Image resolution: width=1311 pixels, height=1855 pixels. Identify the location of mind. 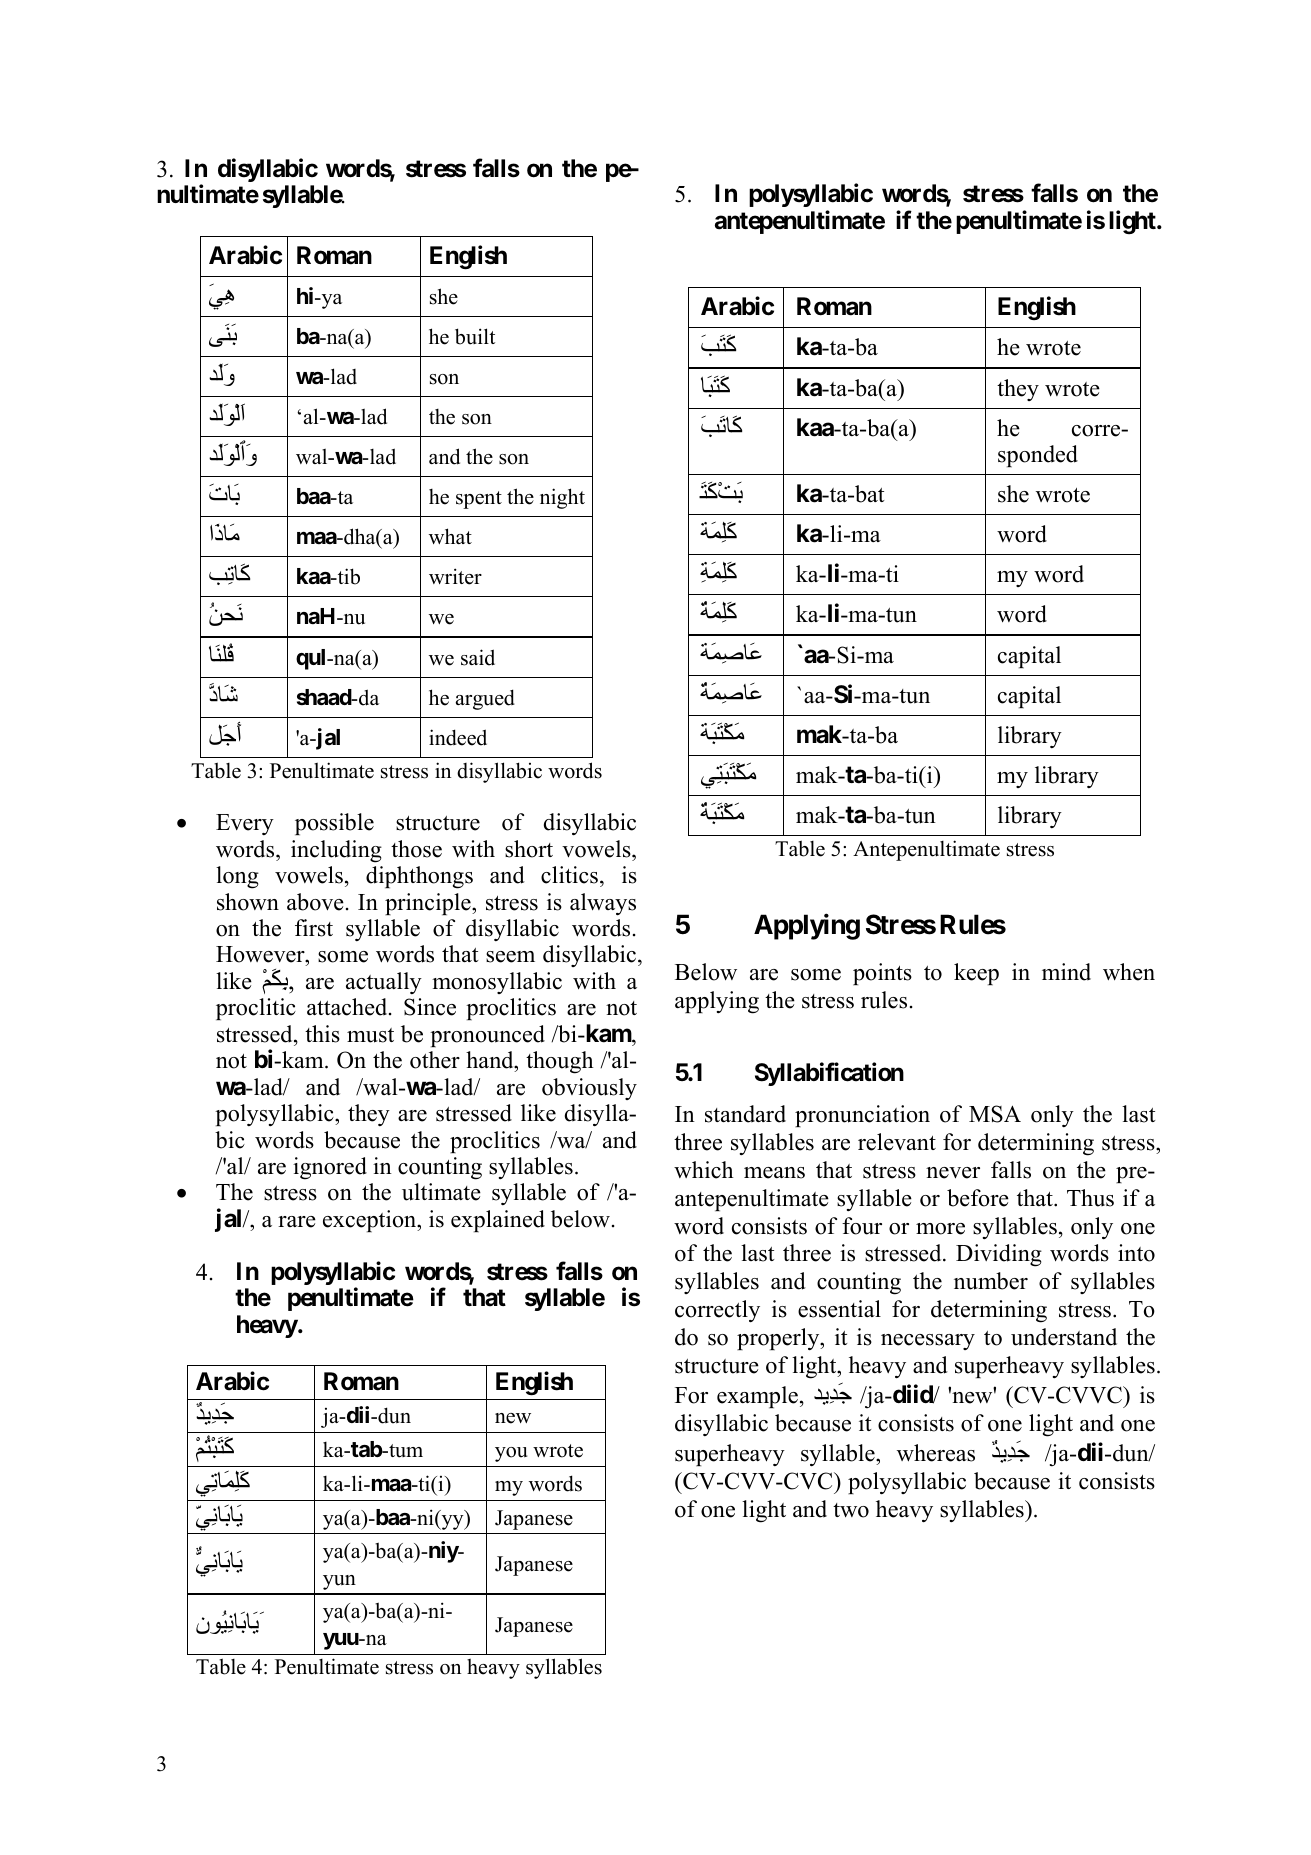
(1066, 972).
